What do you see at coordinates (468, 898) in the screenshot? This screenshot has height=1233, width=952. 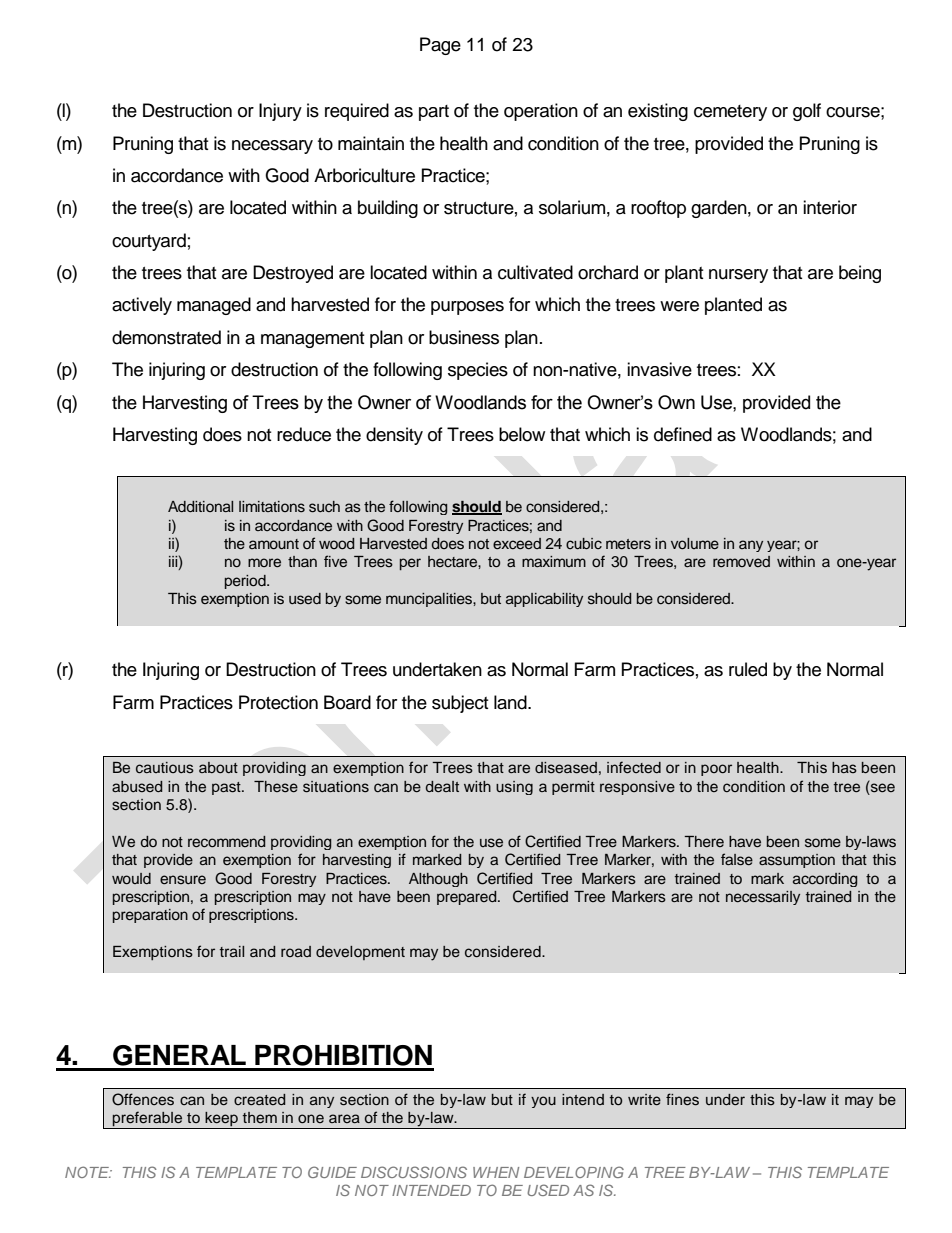 I see `prepared` at bounding box center [468, 898].
